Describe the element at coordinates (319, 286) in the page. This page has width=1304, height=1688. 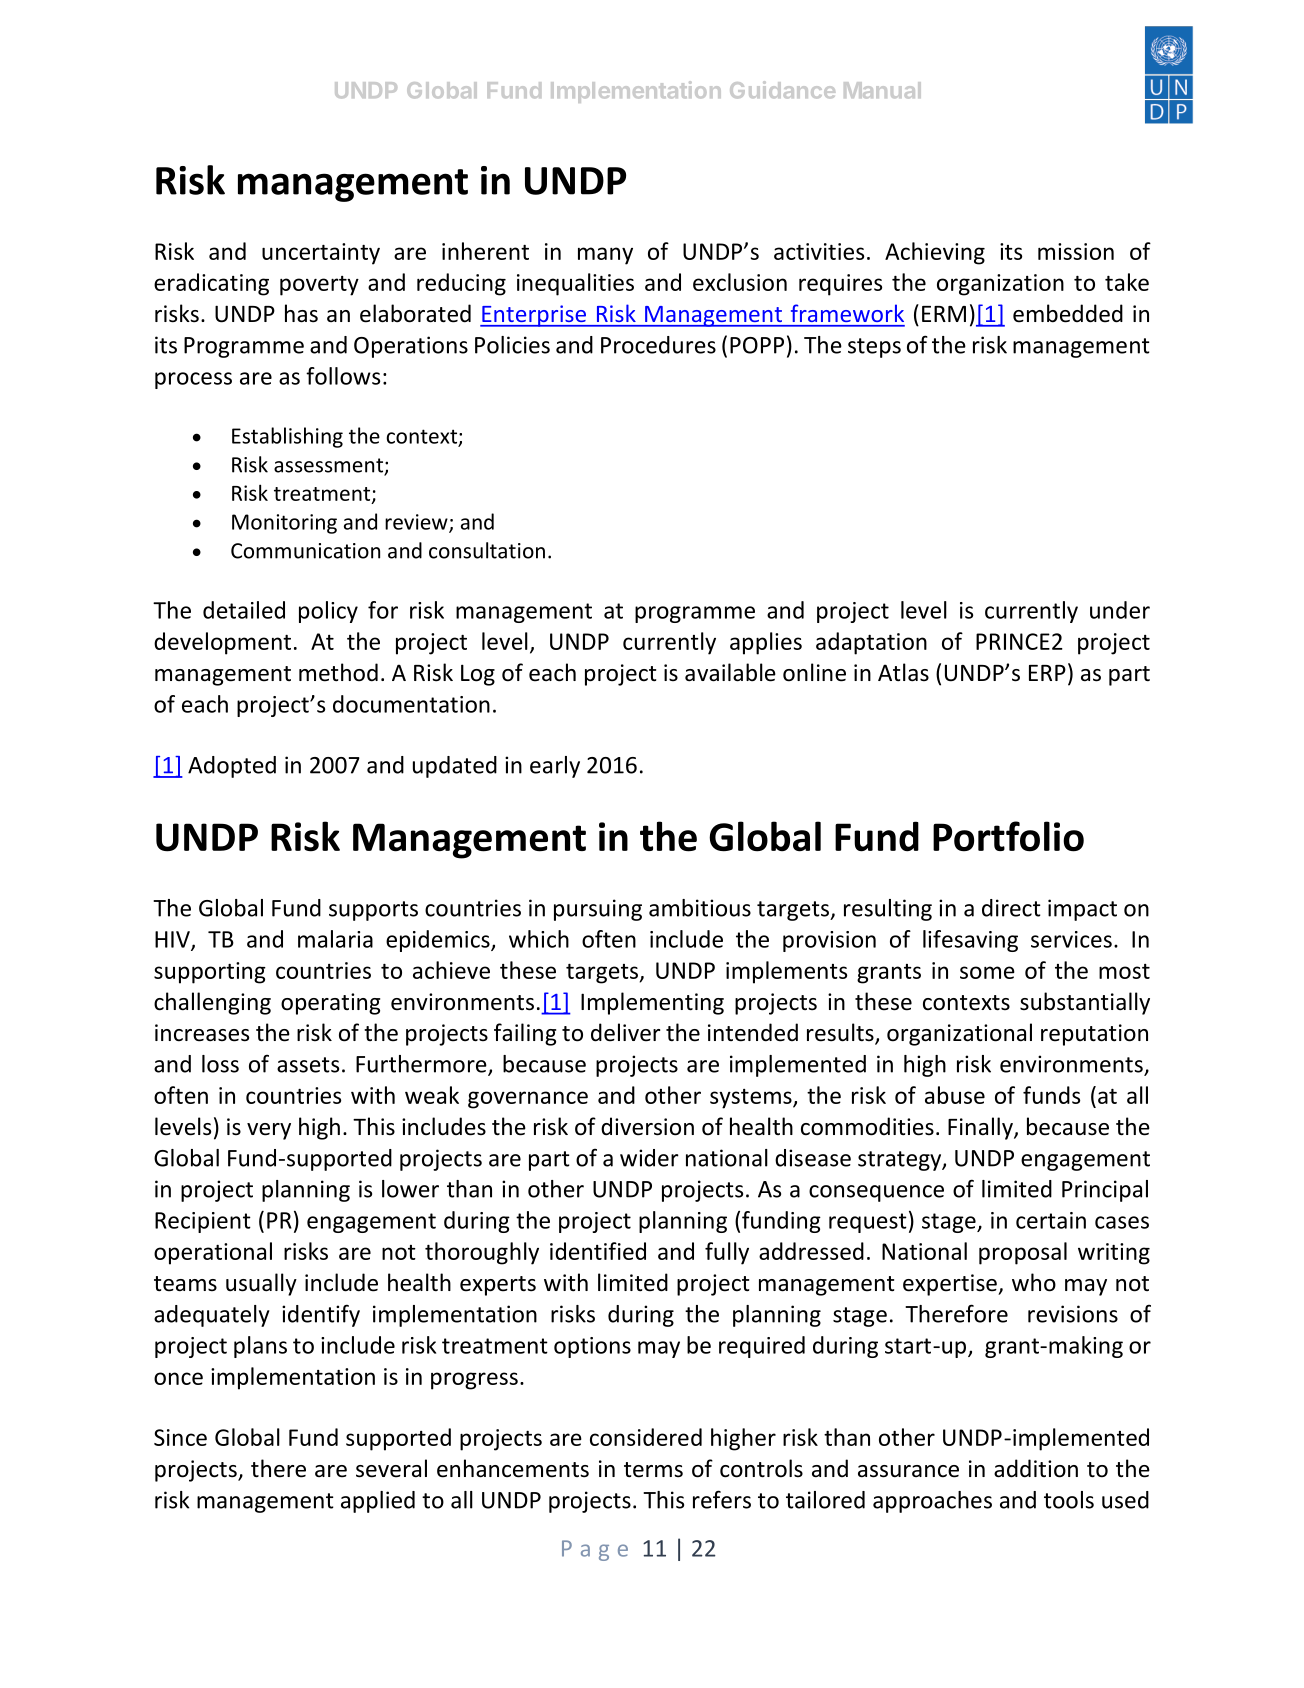
I see `poverty` at that location.
